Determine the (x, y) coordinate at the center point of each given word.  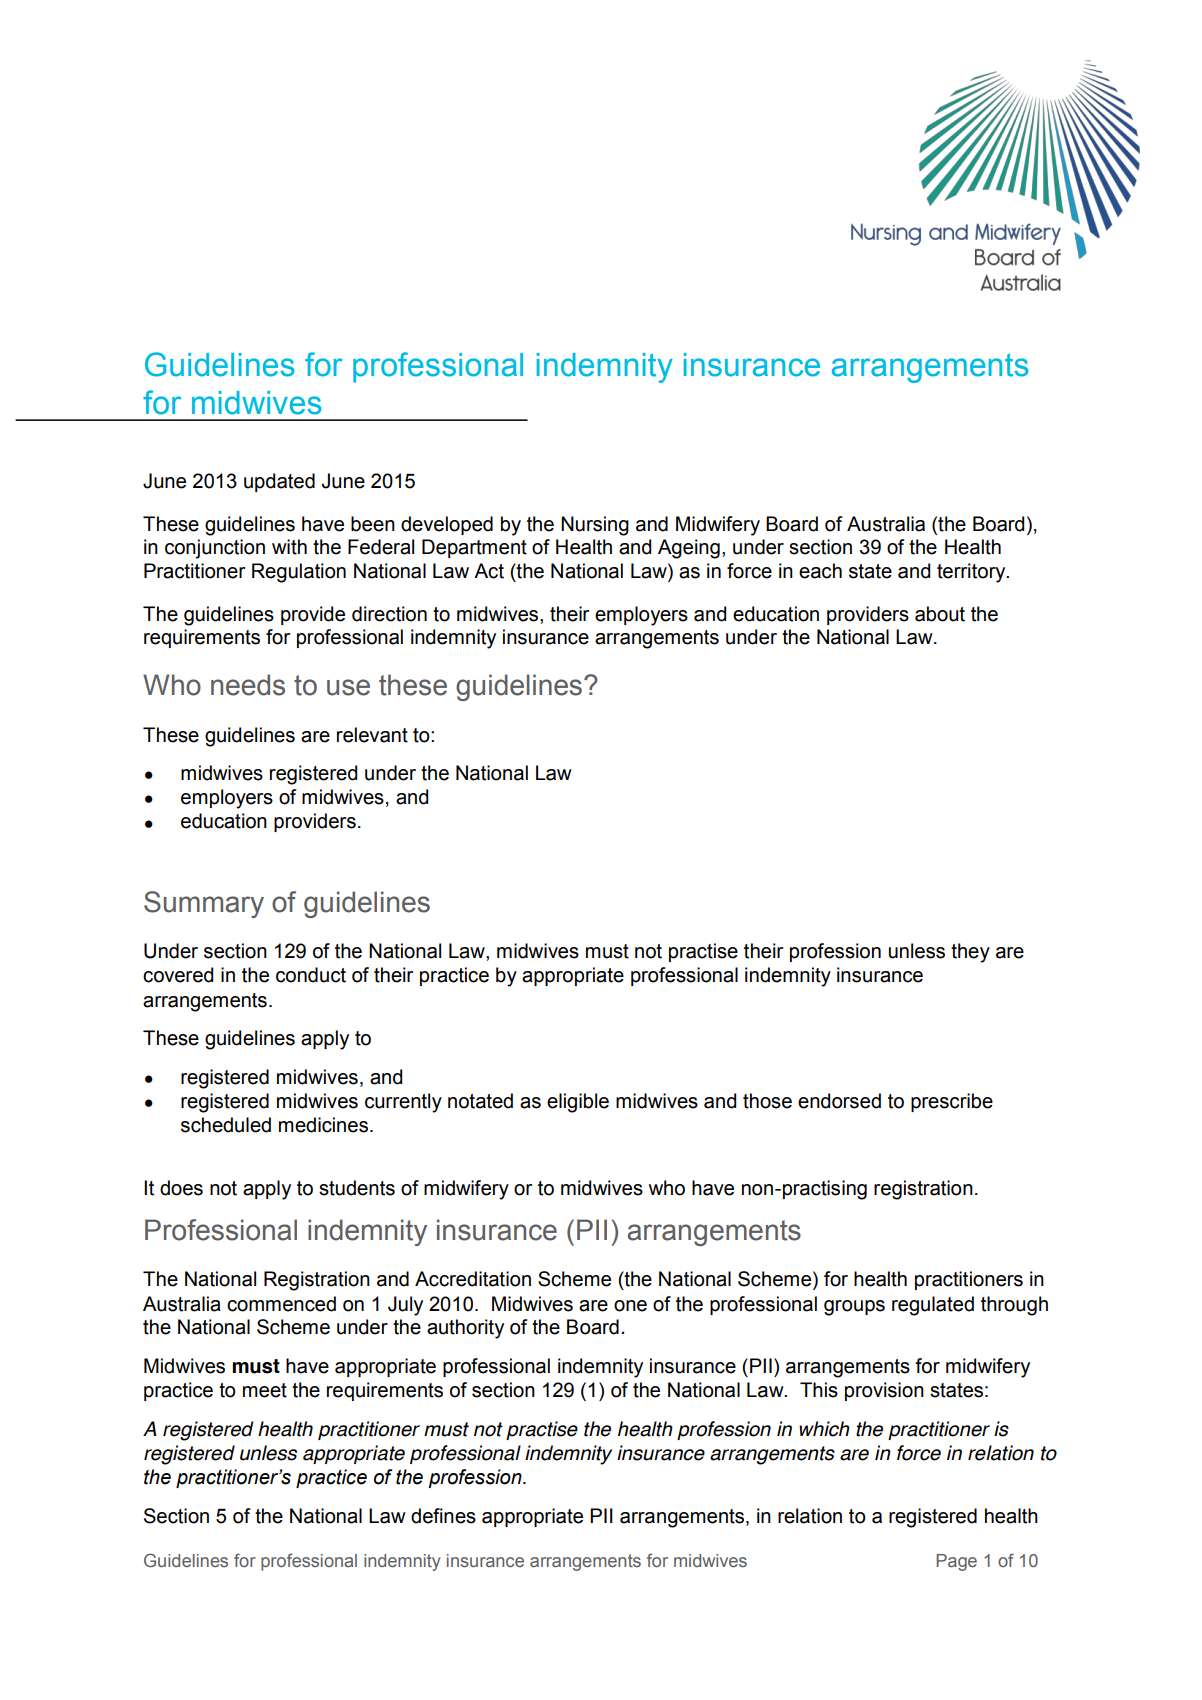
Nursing (595, 526)
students (357, 1188)
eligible (578, 1103)
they (970, 953)
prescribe (952, 1102)
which (824, 1429)
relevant (372, 735)
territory (972, 573)
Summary (204, 904)
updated (279, 482)
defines (443, 1516)
